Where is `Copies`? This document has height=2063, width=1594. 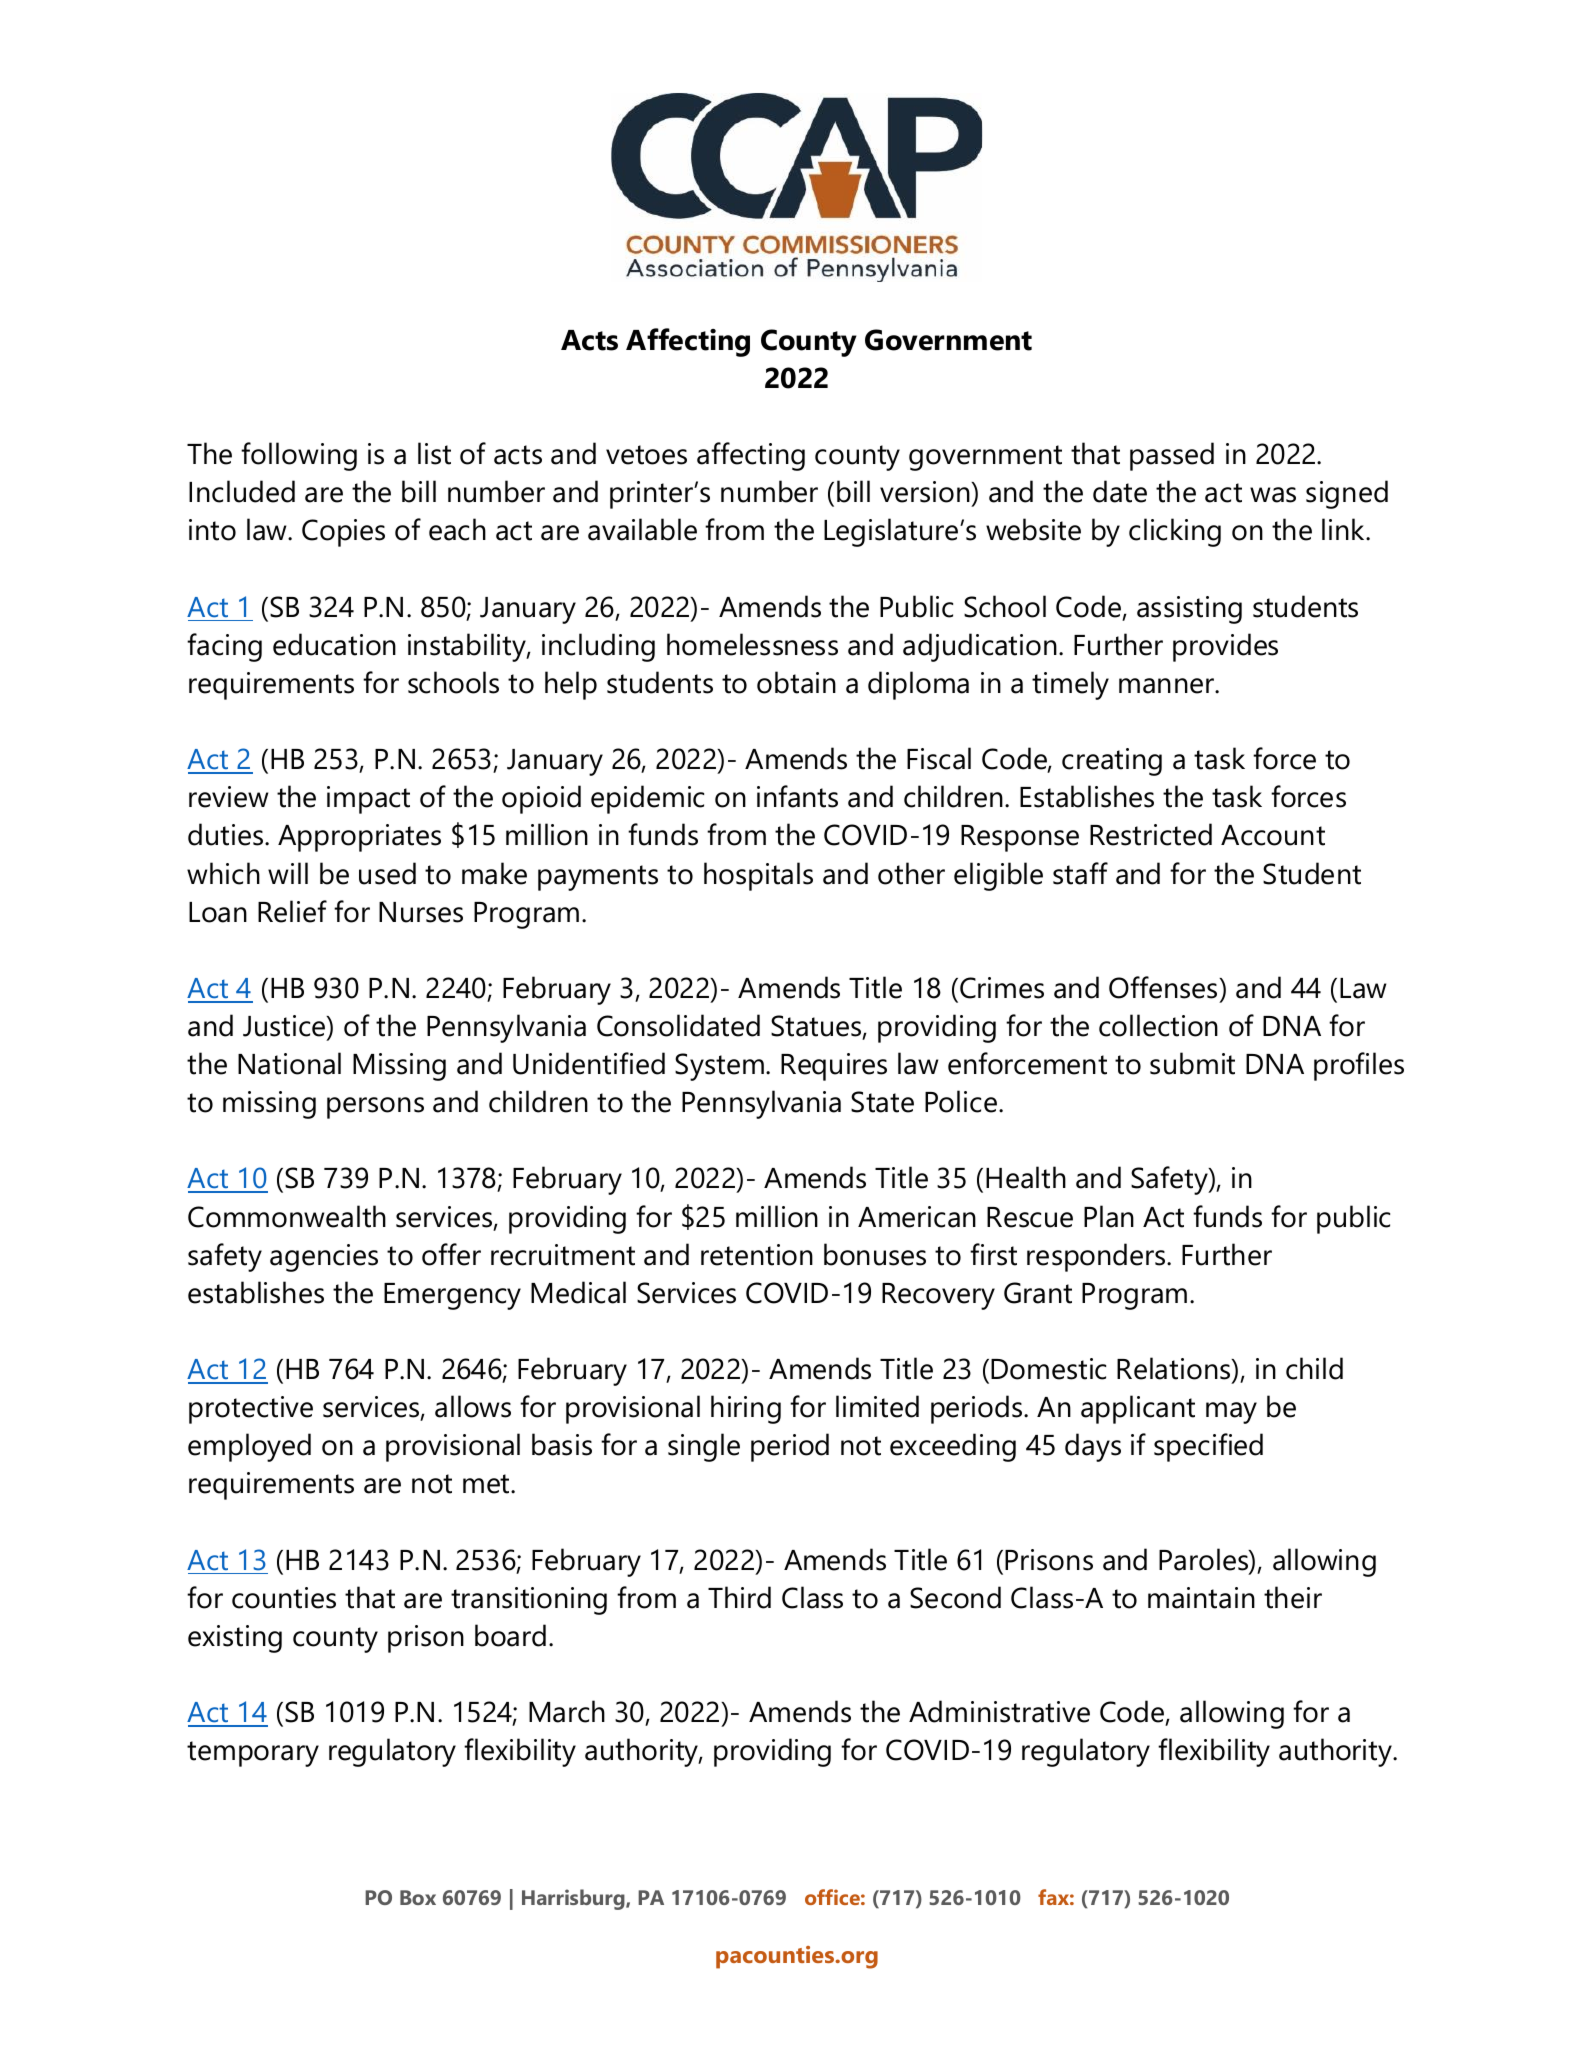
Copies is located at coordinates (343, 533).
